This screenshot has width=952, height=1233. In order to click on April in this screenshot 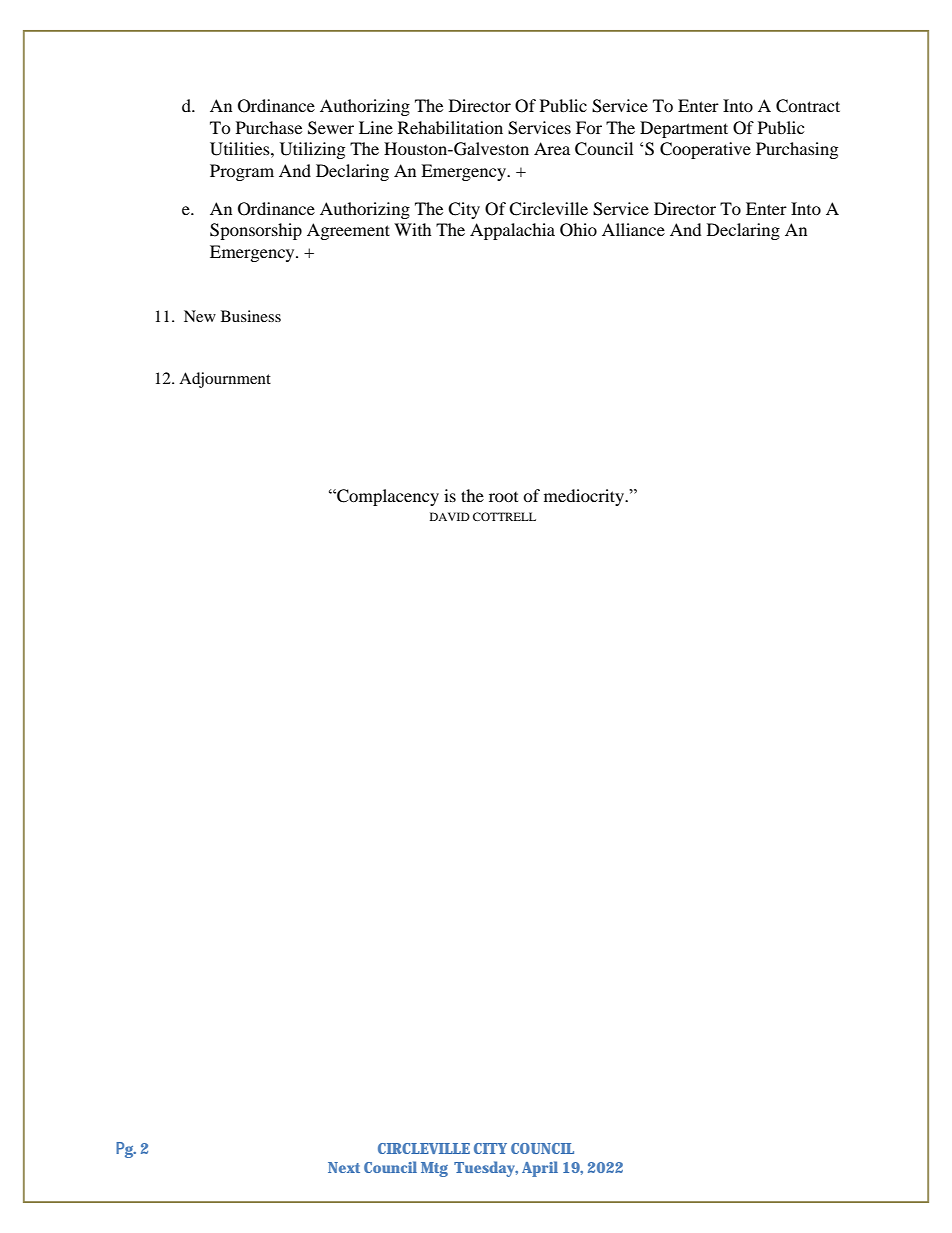, I will do `click(540, 1169)`.
